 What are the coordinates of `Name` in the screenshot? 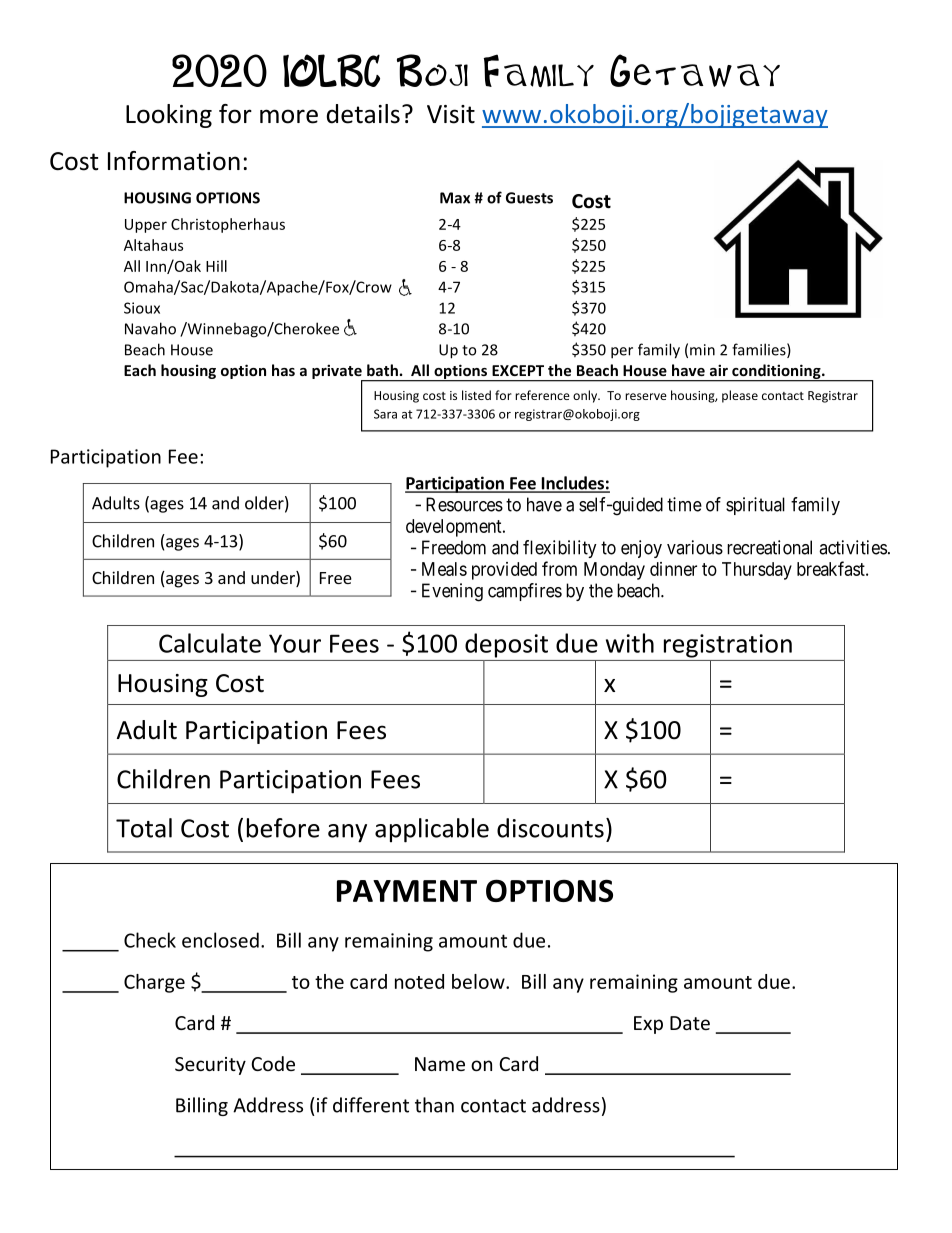 It's located at (440, 1064).
